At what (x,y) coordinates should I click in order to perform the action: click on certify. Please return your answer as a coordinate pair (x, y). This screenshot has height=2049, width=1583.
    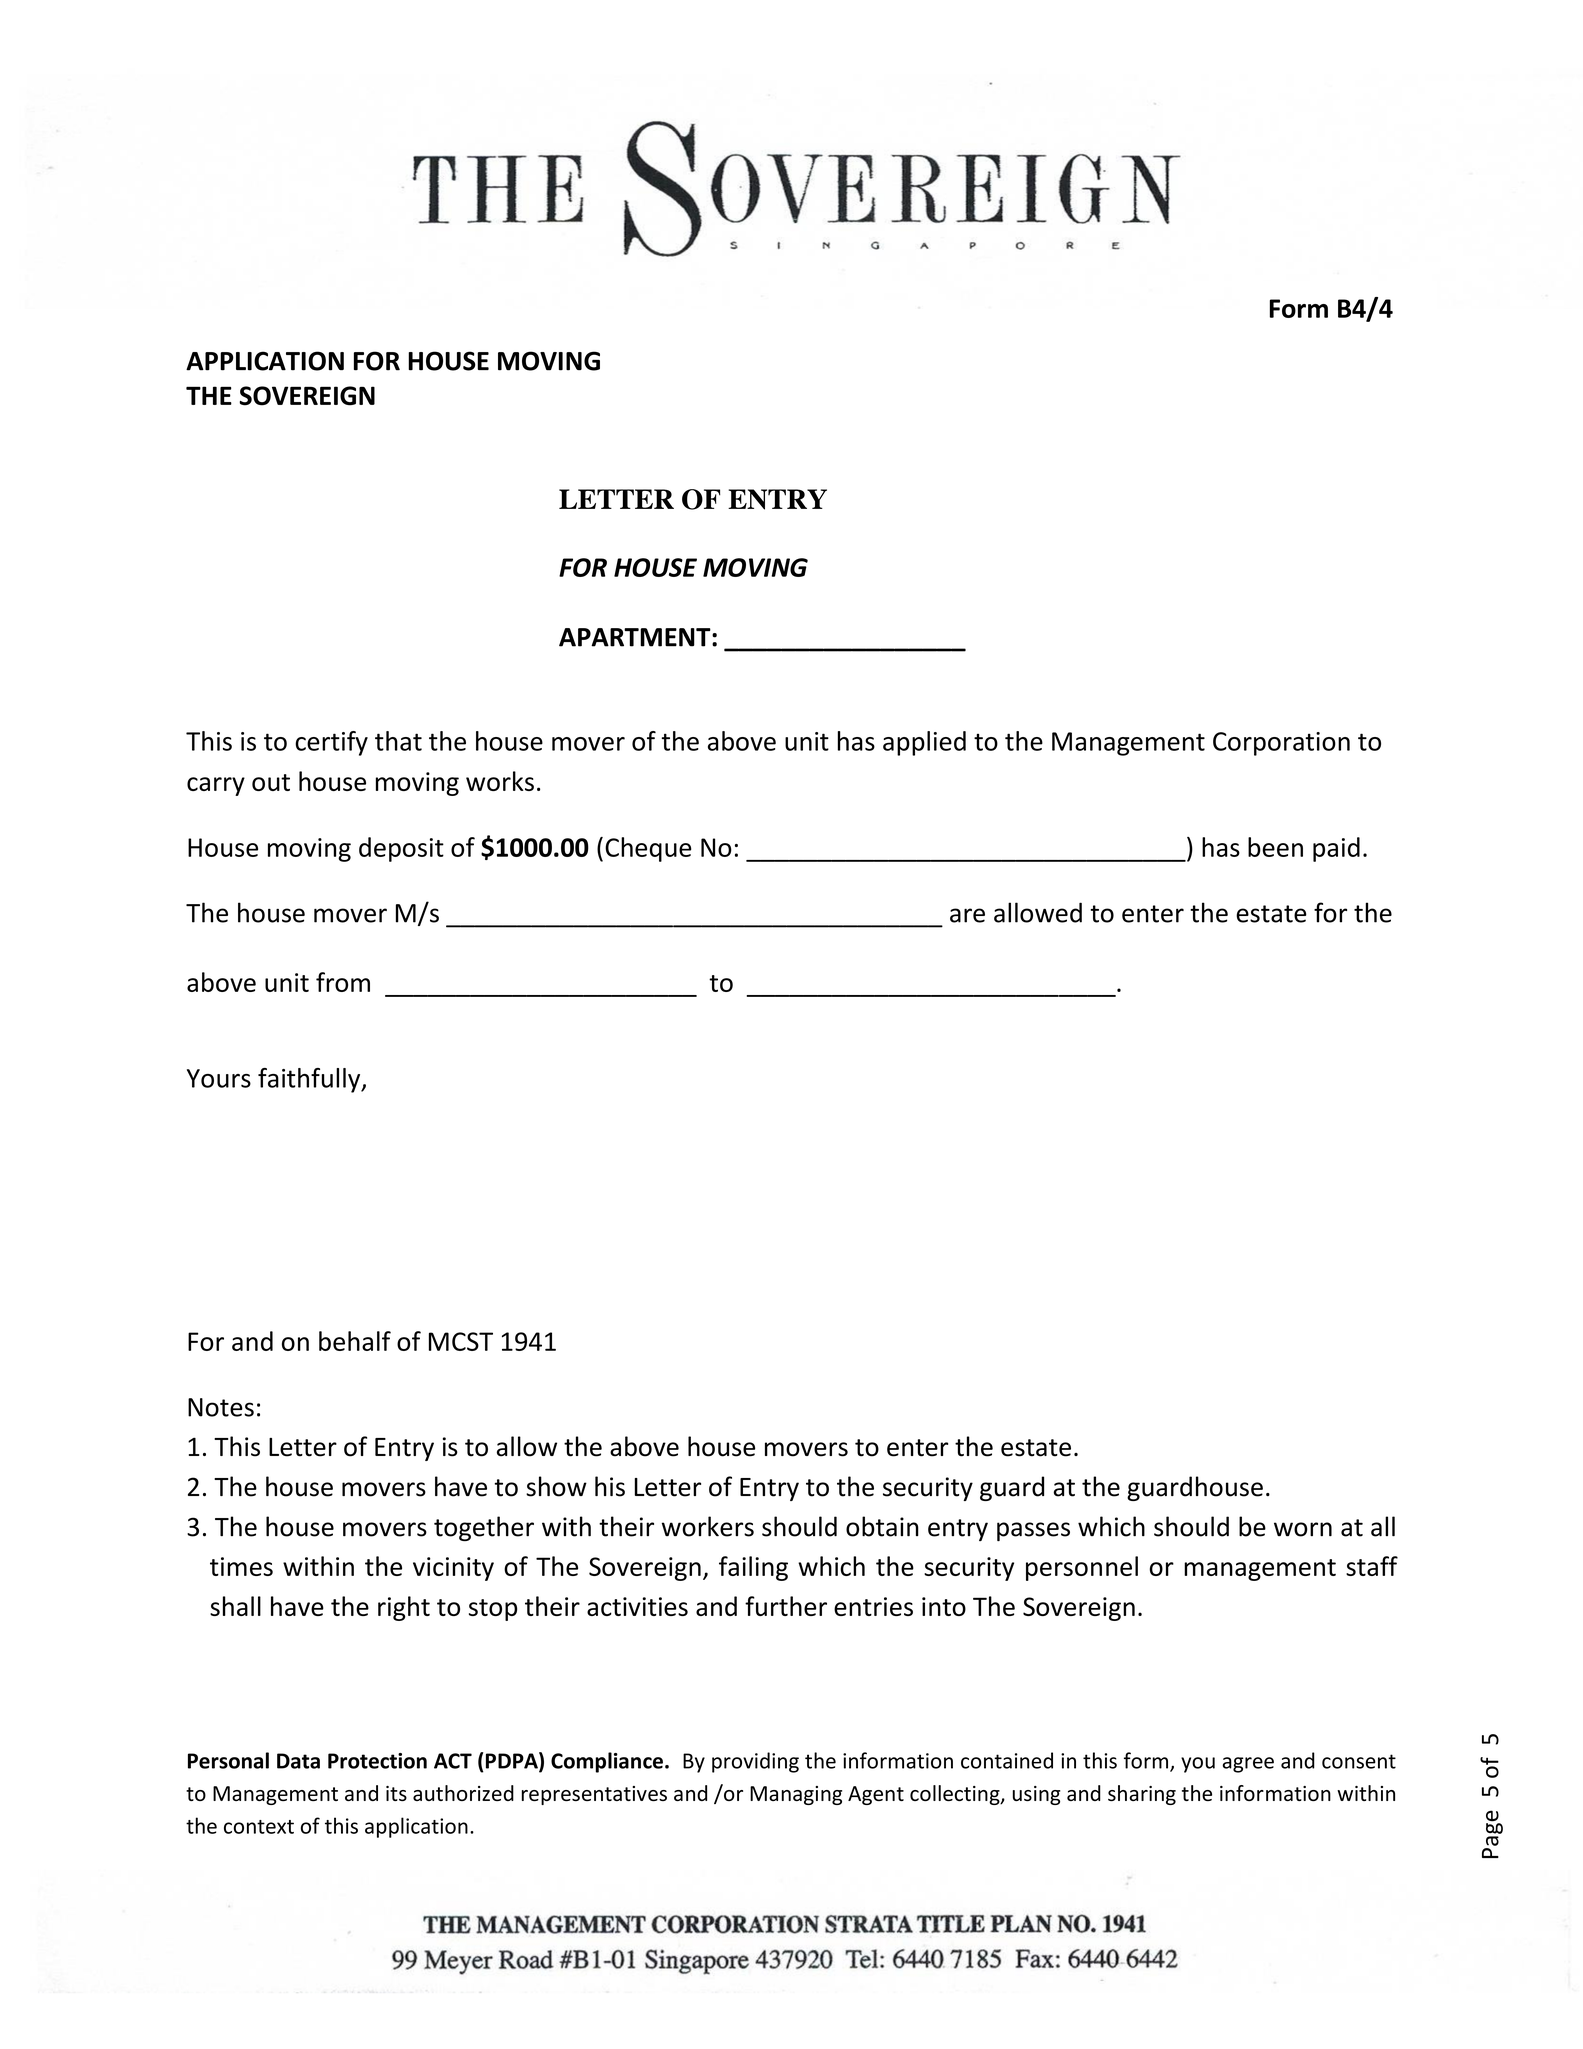
    Looking at the image, I should click on (331, 743).
